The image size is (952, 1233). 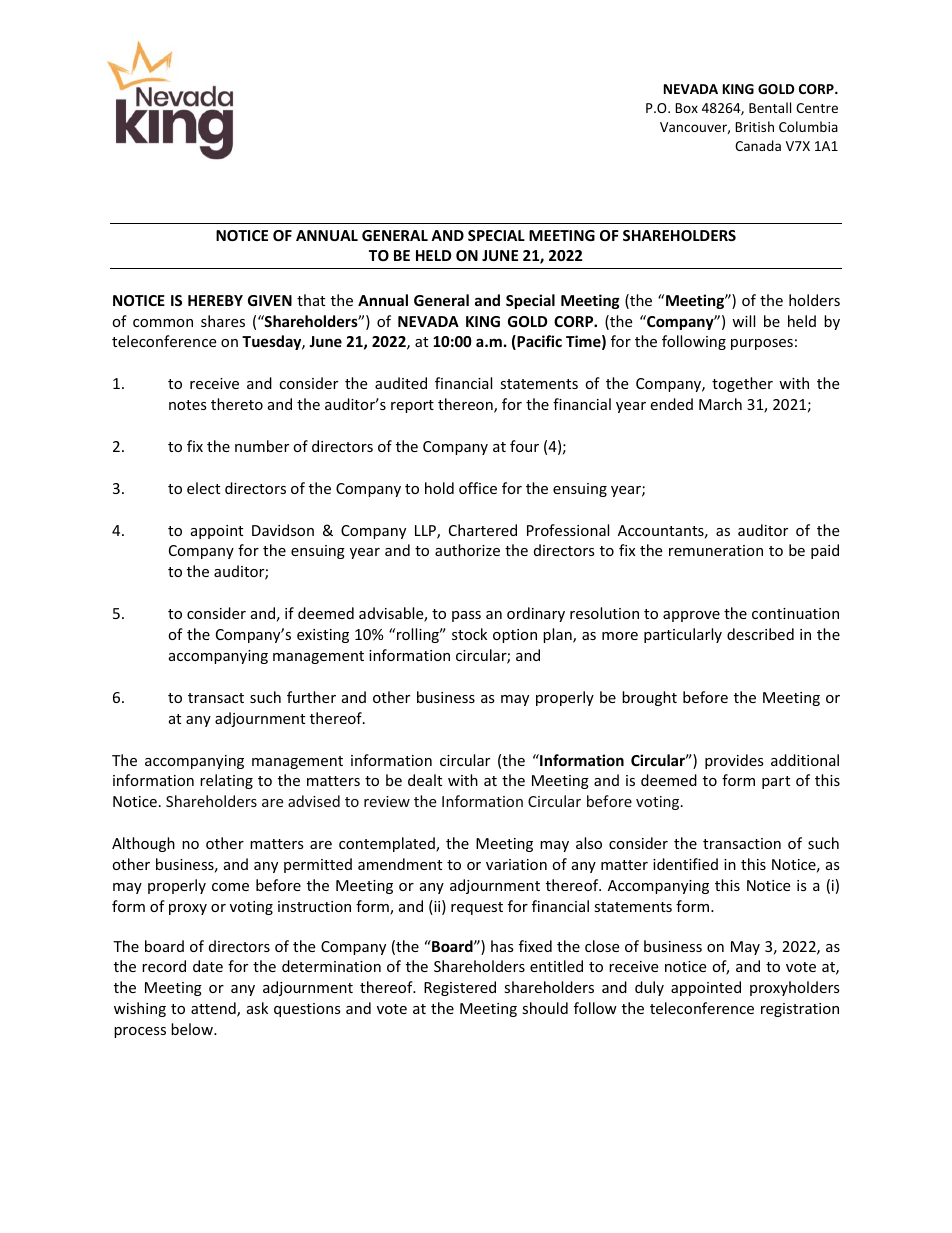 I want to click on thereon, so click(x=466, y=405).
